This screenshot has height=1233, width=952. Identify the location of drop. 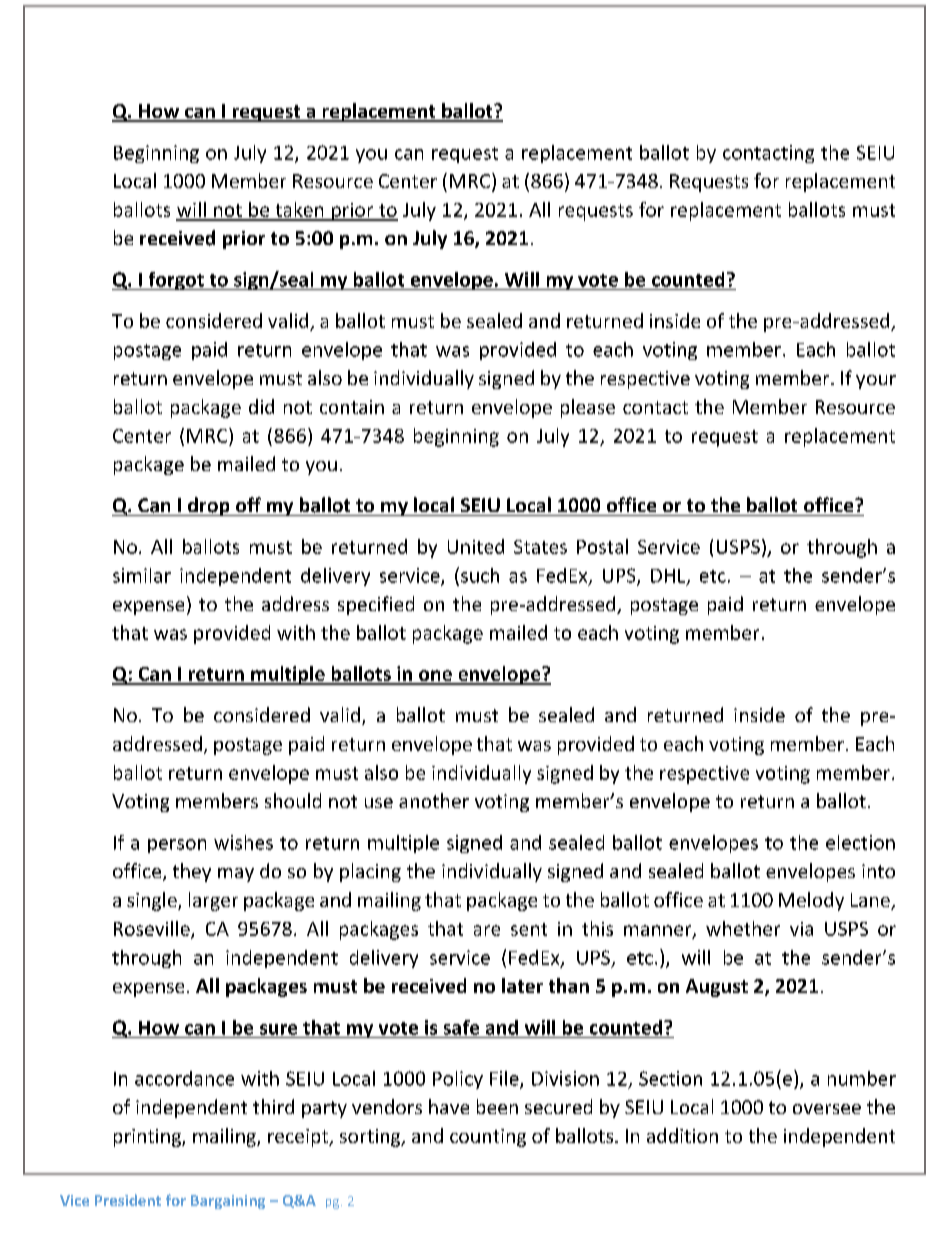
(209, 506).
